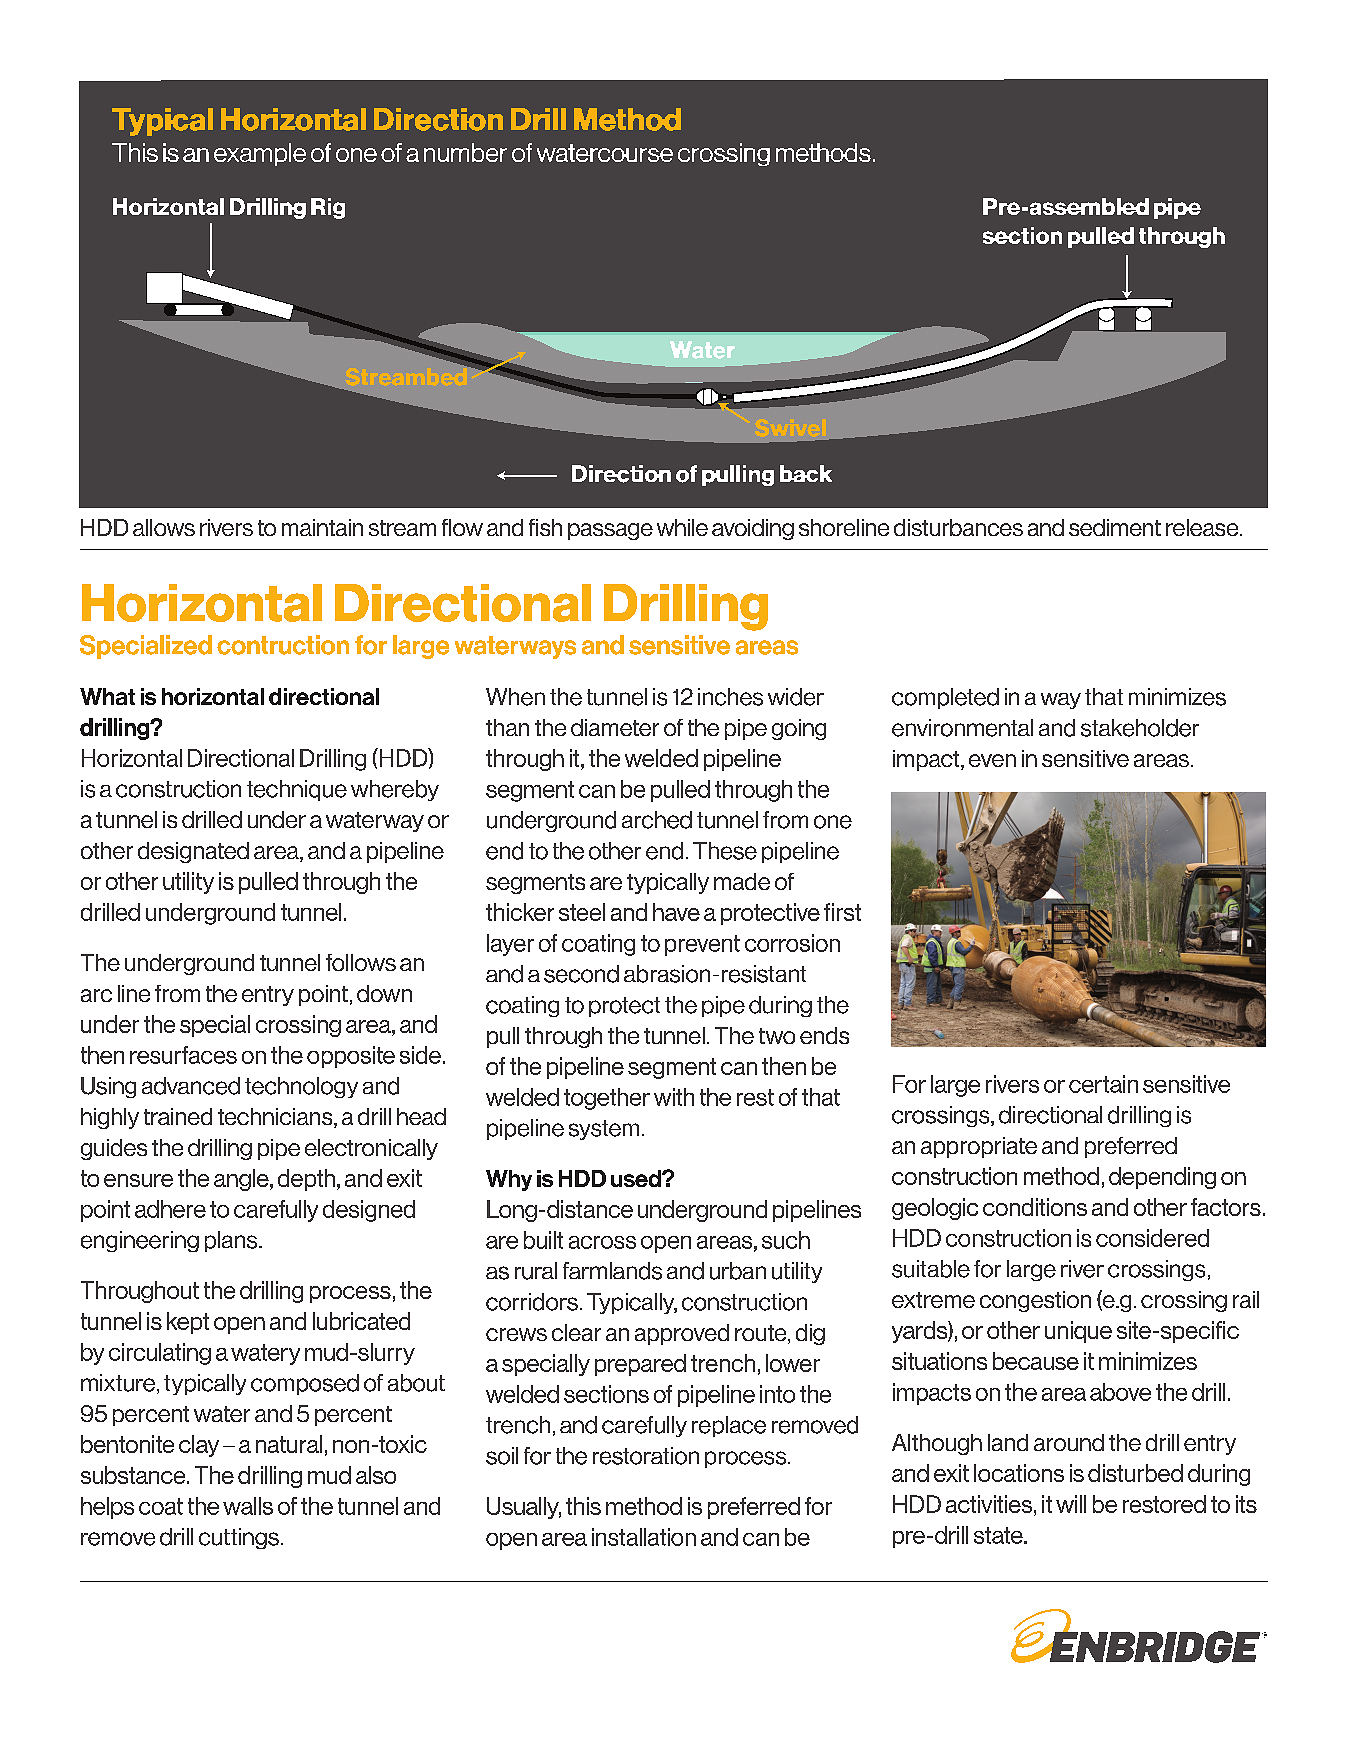 The image size is (1346, 1742). I want to click on plans, so click(232, 1241).
